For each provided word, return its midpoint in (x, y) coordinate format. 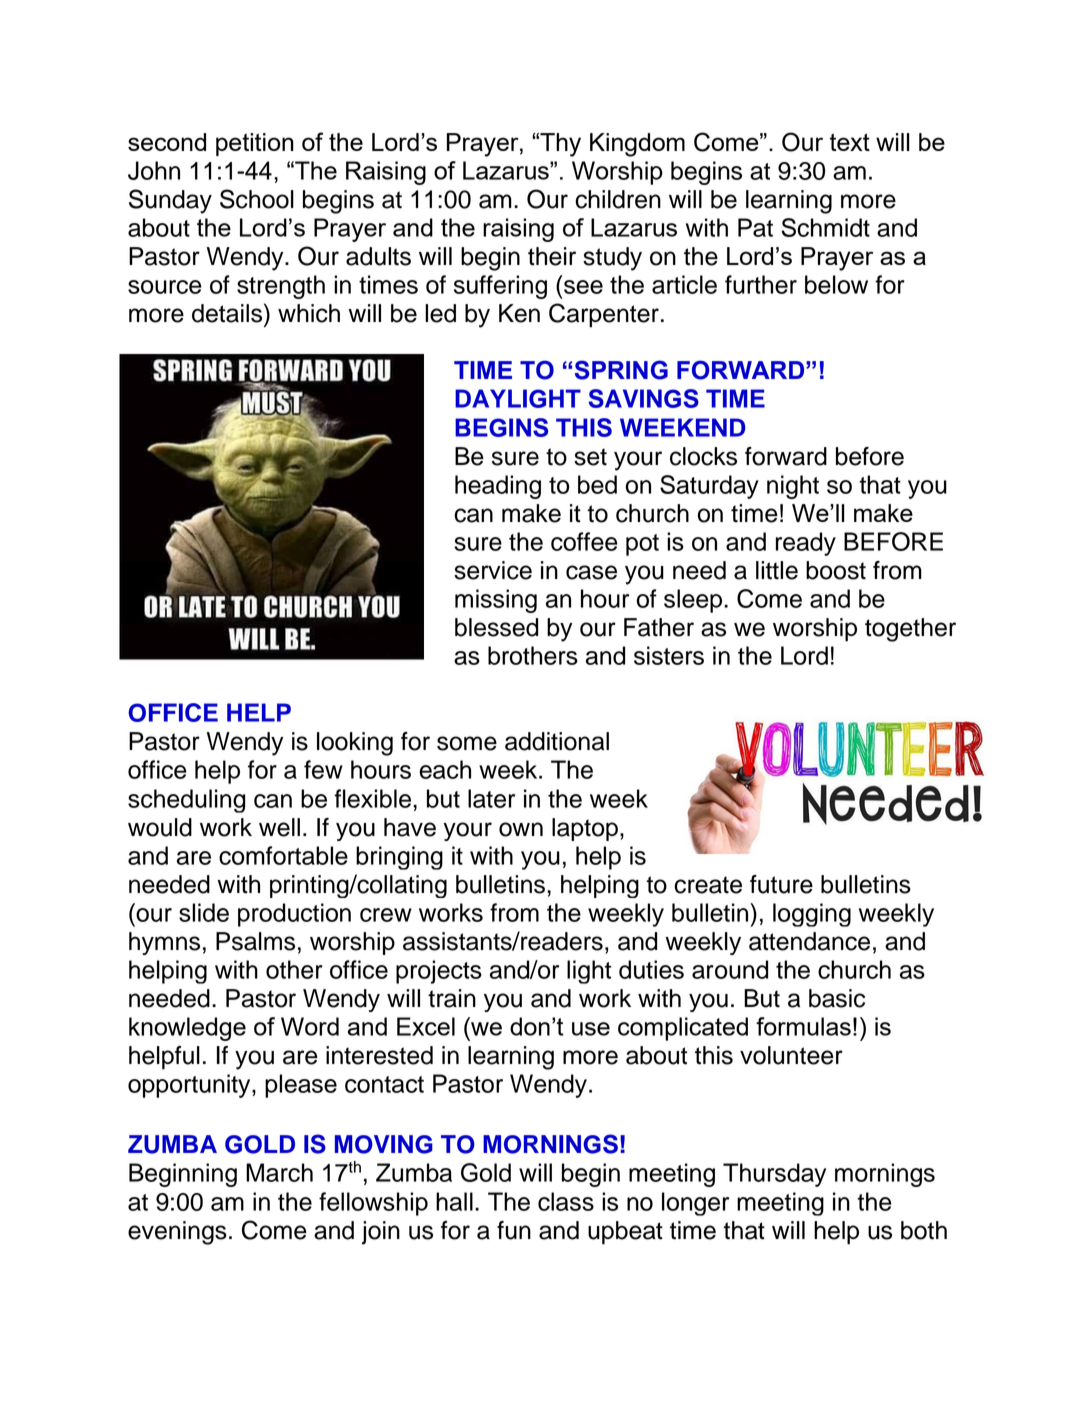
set (590, 457)
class (566, 1201)
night (793, 487)
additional (557, 741)
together (910, 630)
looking (355, 744)
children (618, 199)
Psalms (255, 941)
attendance (809, 941)
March (279, 1172)
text (850, 142)
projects (439, 972)
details (228, 313)
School (257, 199)
